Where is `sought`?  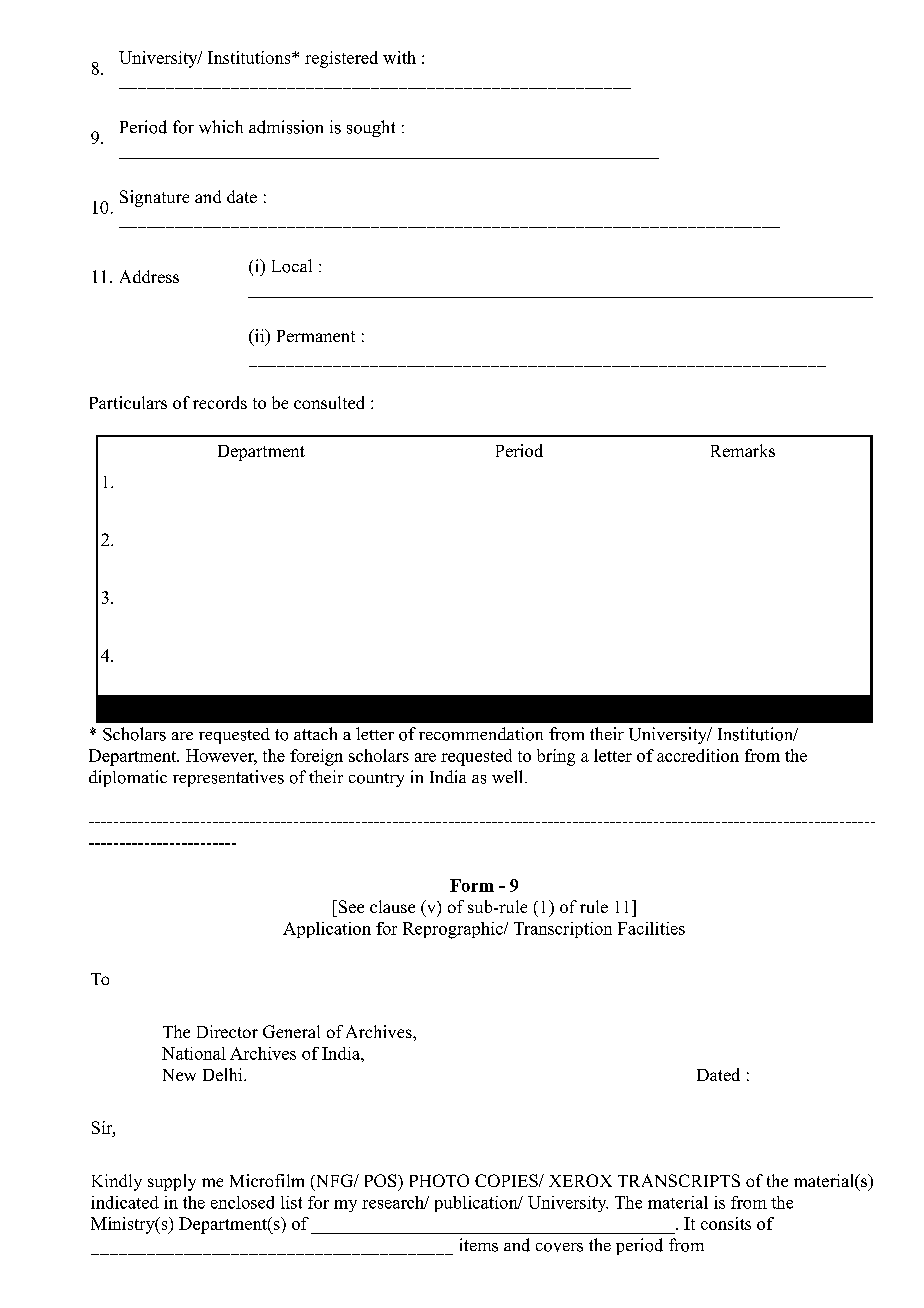
sought is located at coordinates (371, 128).
